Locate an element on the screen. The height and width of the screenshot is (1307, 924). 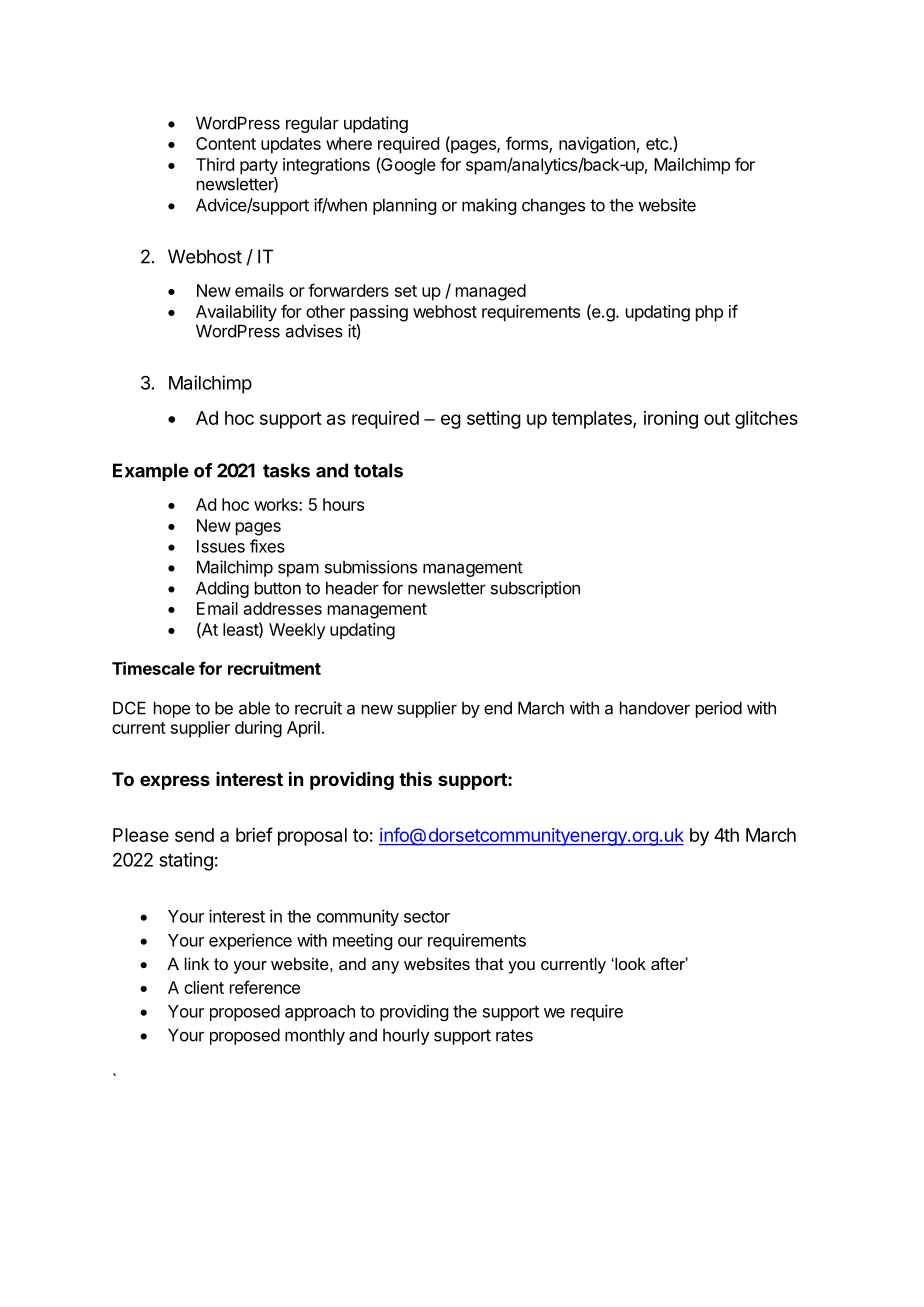
period is located at coordinates (719, 709).
